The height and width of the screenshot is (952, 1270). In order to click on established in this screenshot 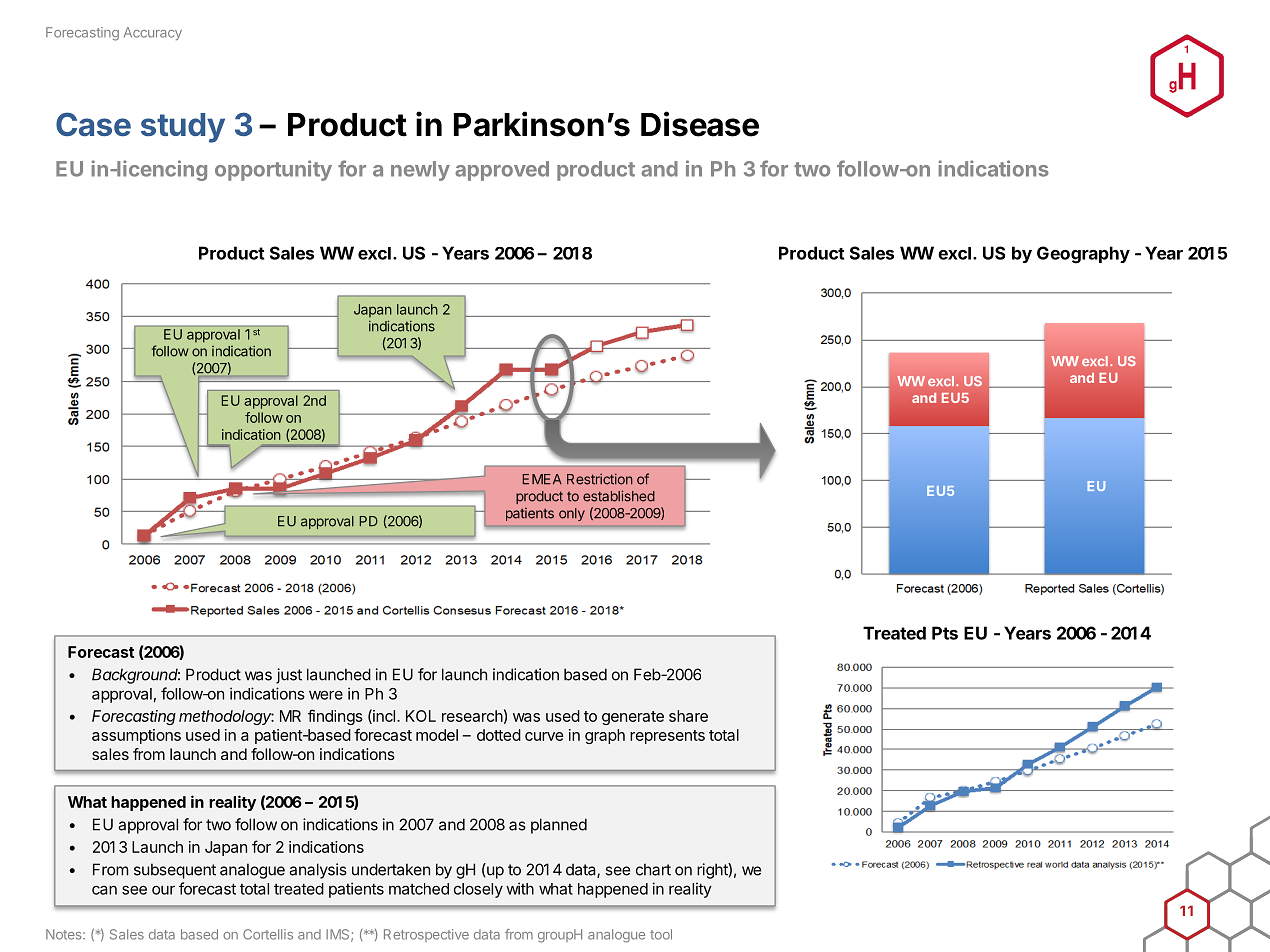, I will do `click(619, 496)`.
